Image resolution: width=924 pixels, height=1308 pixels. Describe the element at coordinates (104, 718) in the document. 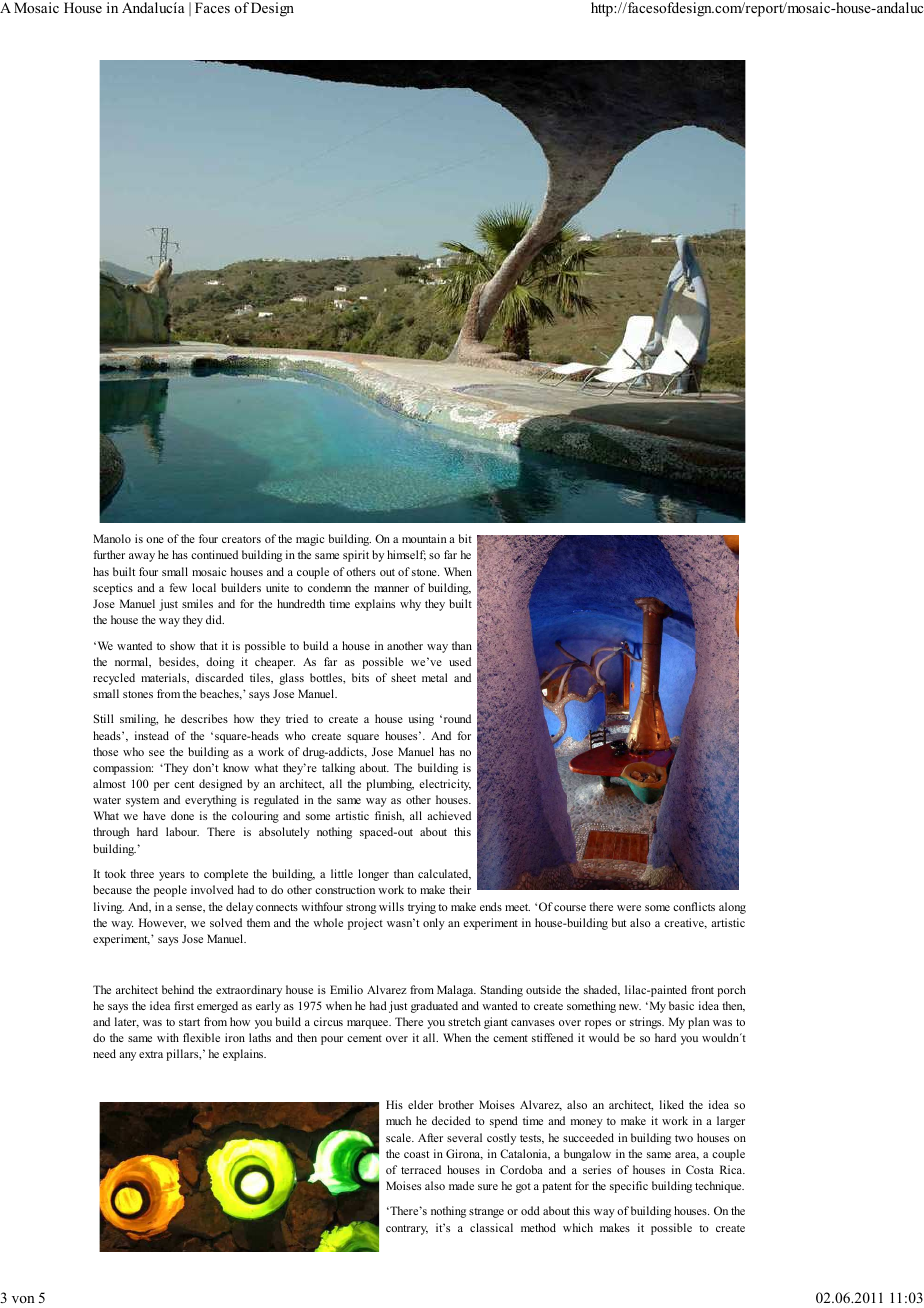

I see `Still` at that location.
